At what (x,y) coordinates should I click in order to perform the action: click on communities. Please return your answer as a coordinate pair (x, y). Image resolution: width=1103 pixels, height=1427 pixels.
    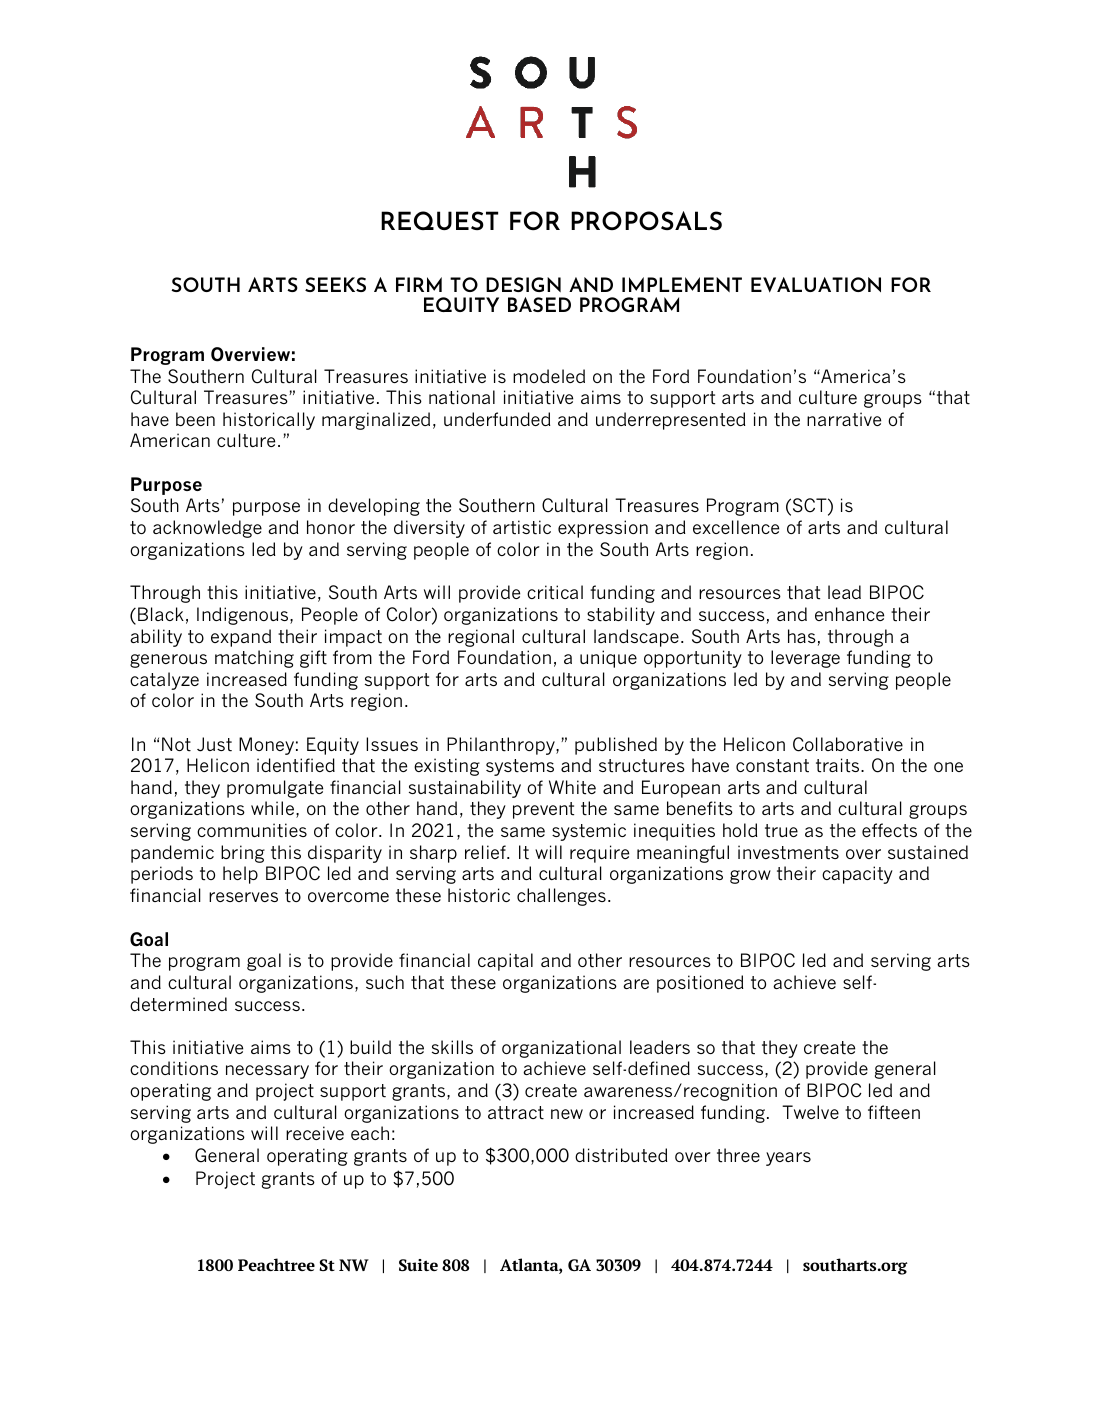
    Looking at the image, I should click on (252, 830).
